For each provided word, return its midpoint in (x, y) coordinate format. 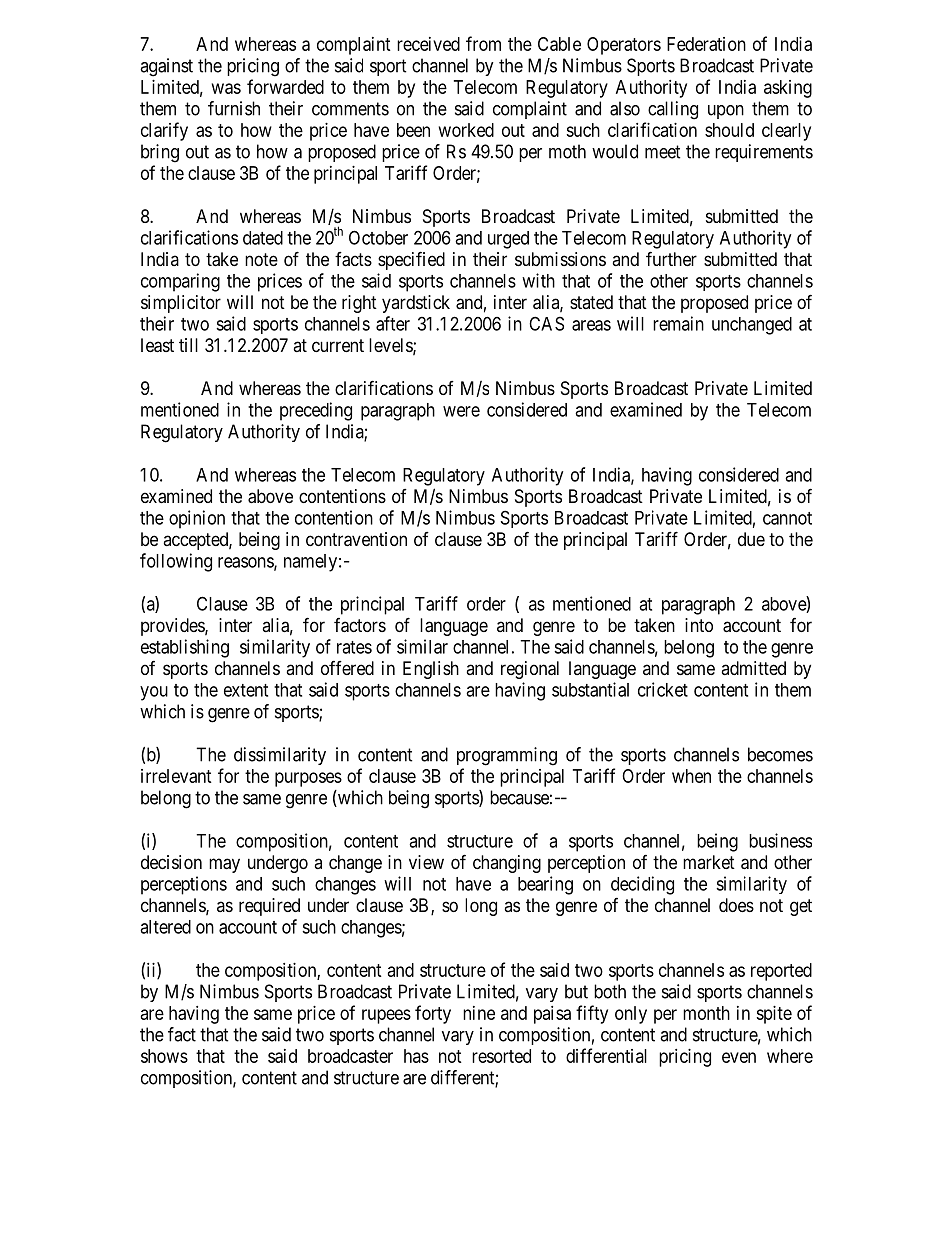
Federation (706, 44)
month (706, 1013)
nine (479, 1013)
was (226, 88)
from (483, 43)
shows (164, 1056)
